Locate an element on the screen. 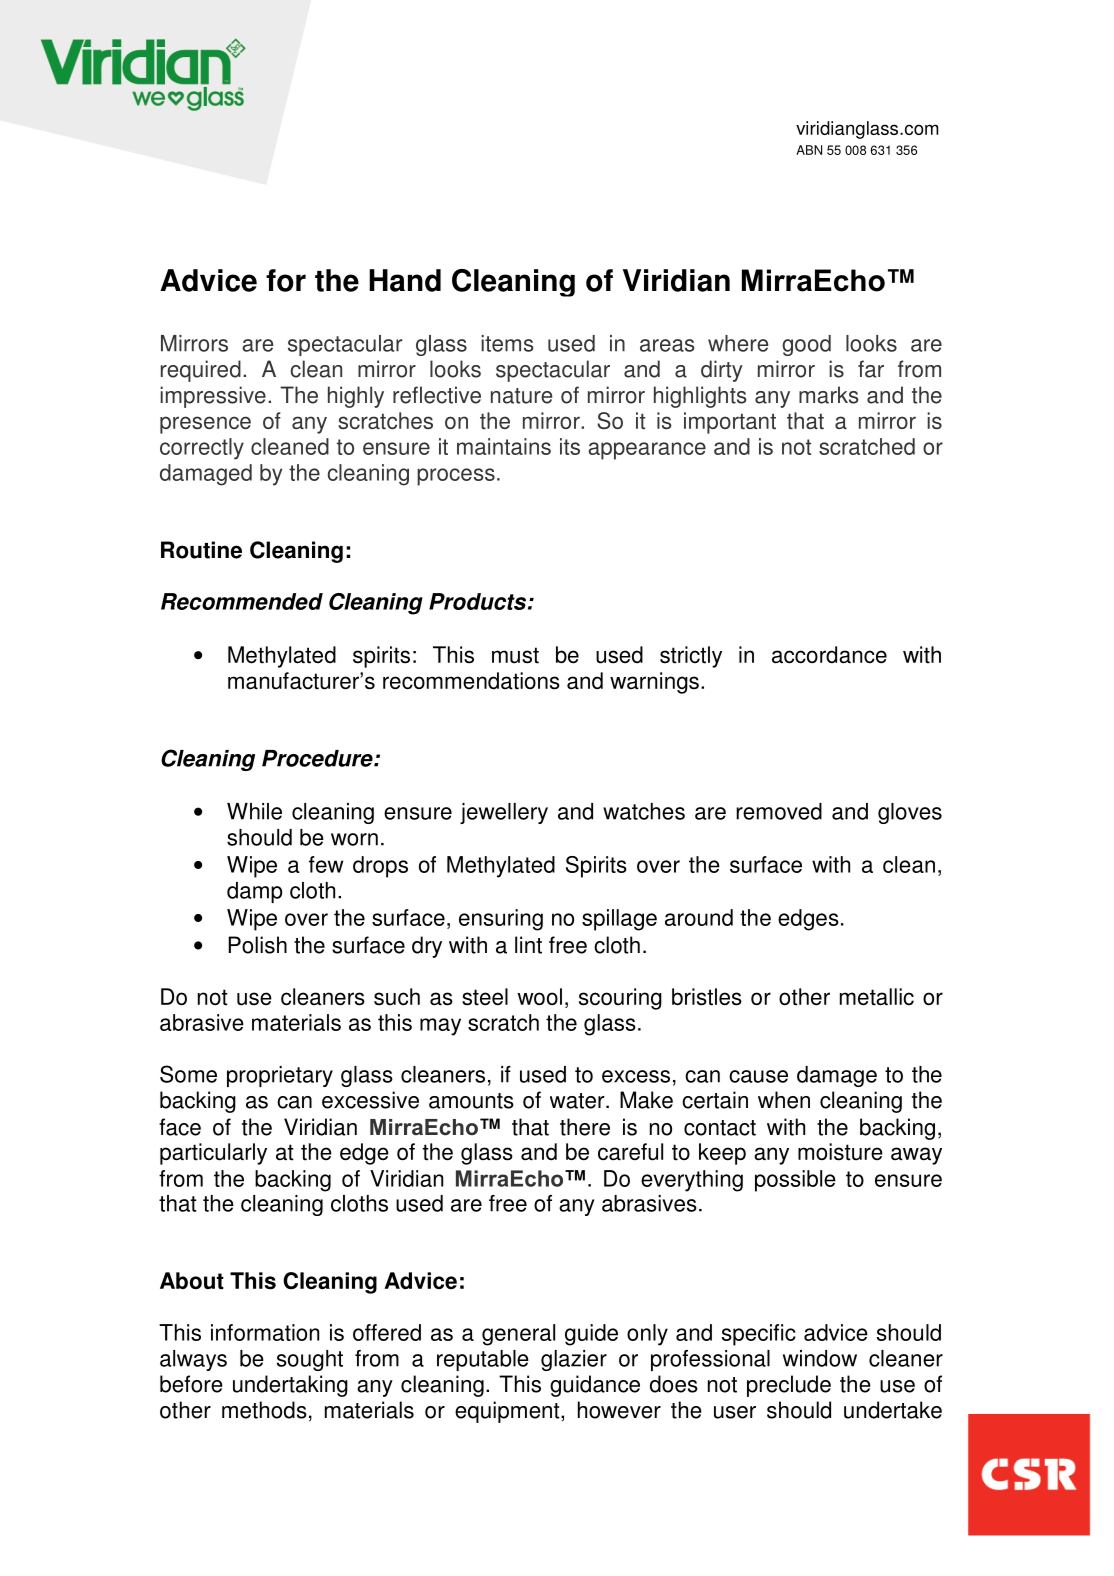  water is located at coordinates (578, 1101).
